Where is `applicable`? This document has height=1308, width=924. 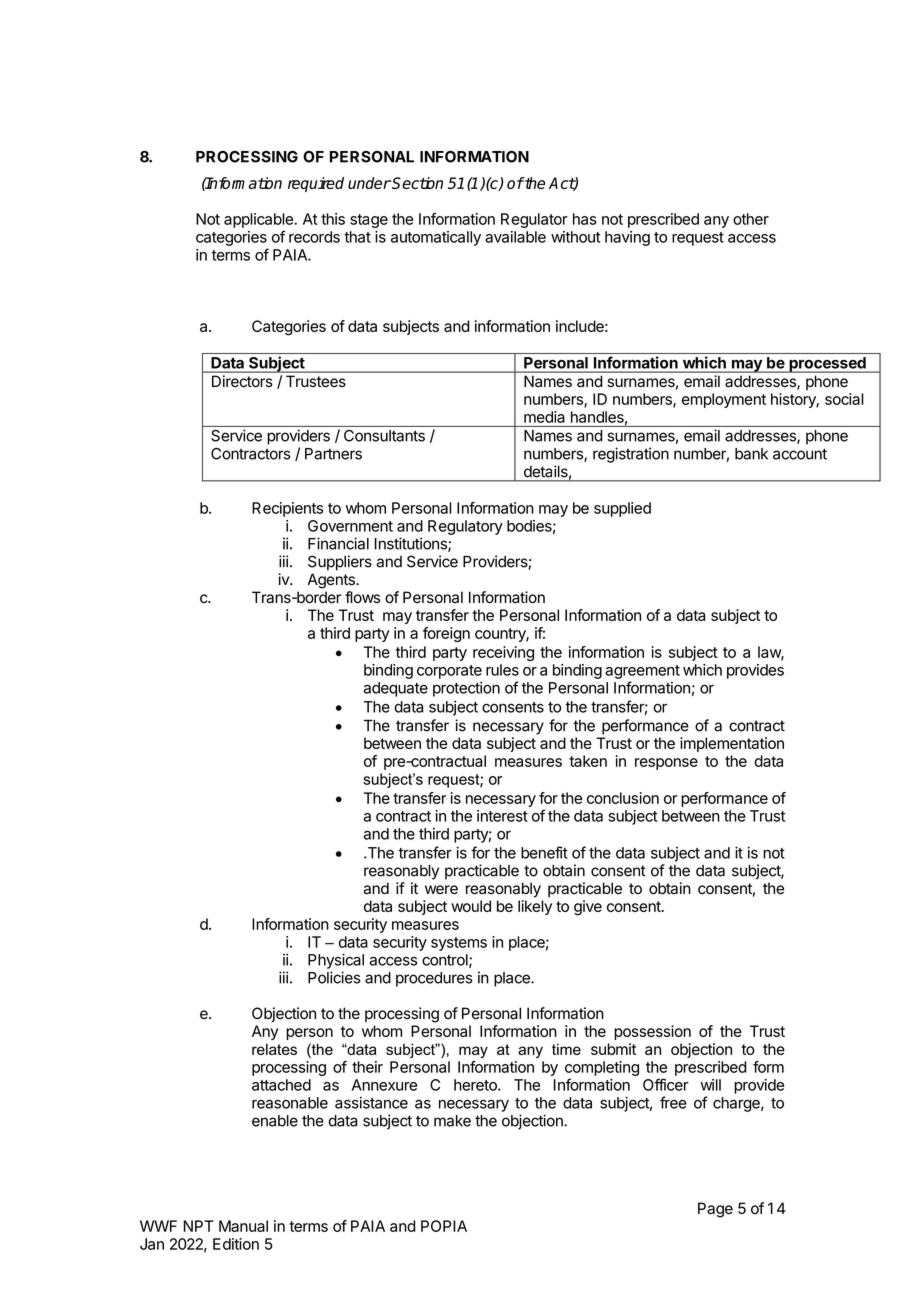
applicable is located at coordinates (259, 220).
